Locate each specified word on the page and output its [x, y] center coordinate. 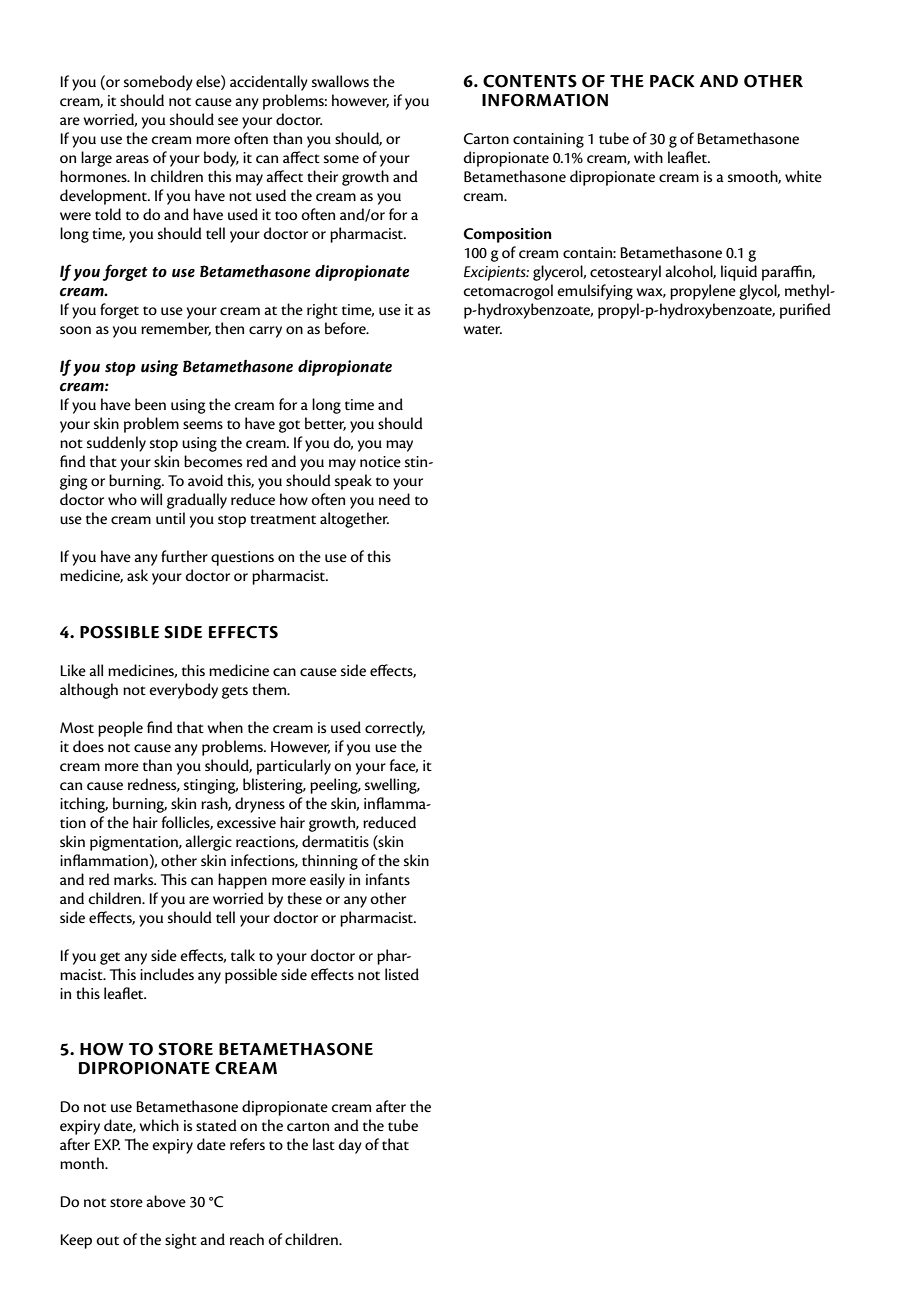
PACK [672, 81]
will [151, 499]
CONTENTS [530, 81]
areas [132, 159]
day [350, 1146]
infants [388, 879]
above [166, 1201]
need [394, 499]
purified [805, 311]
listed [402, 974]
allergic [208, 843]
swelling [392, 786]
